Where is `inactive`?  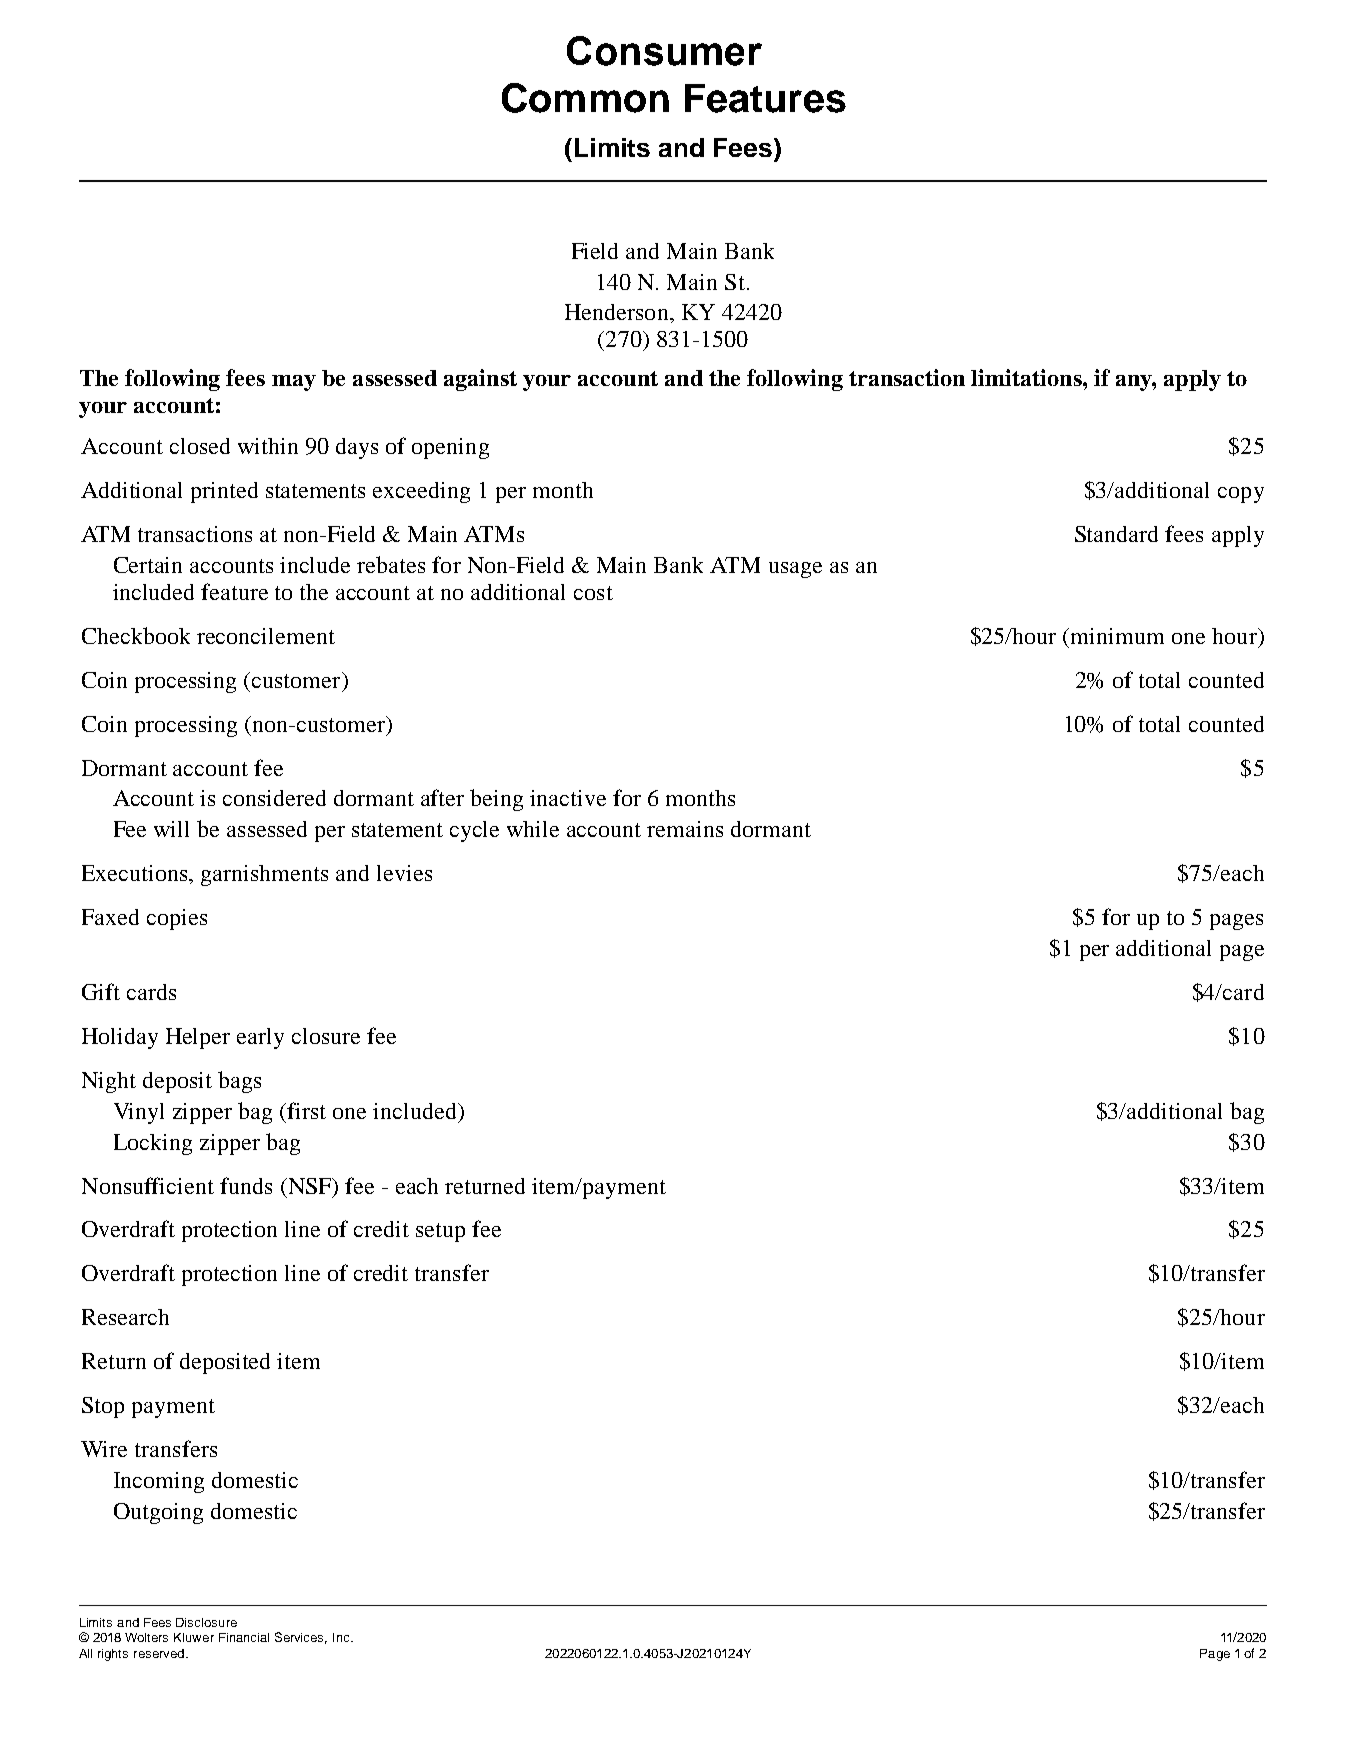
inactive is located at coordinates (568, 798).
